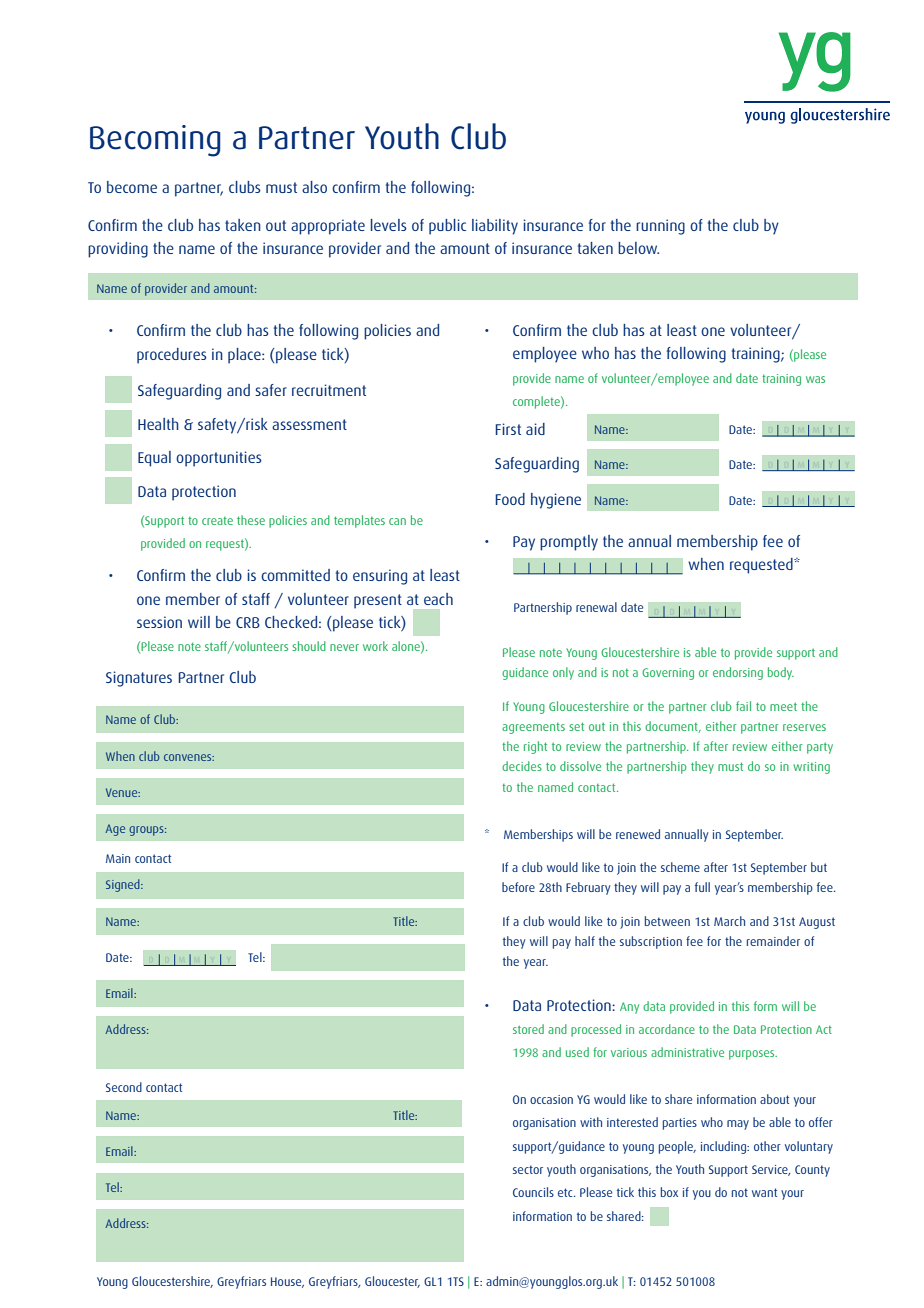 The width and height of the screenshot is (924, 1308). I want to click on Becoming, so click(155, 141).
